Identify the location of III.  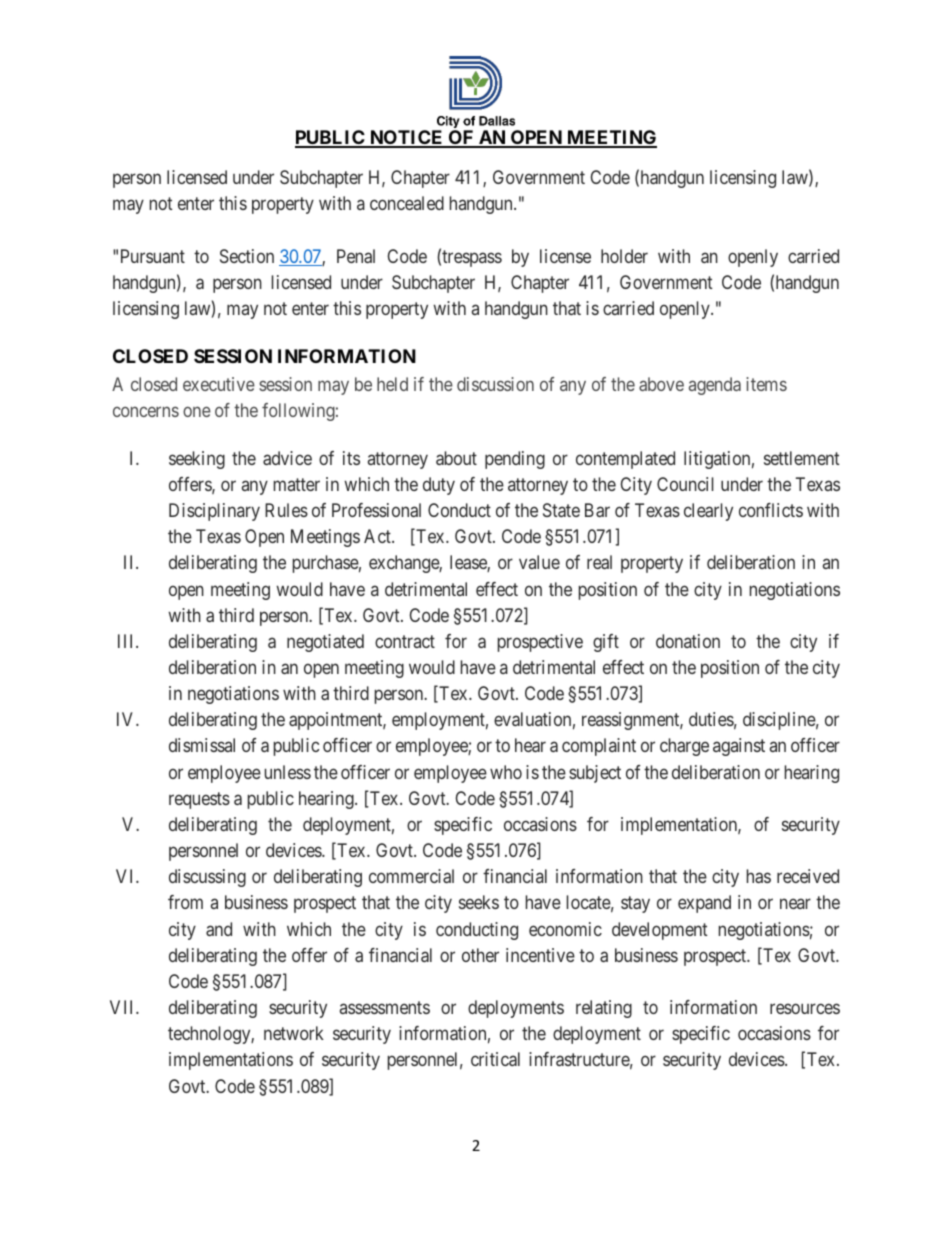
(127, 641).
